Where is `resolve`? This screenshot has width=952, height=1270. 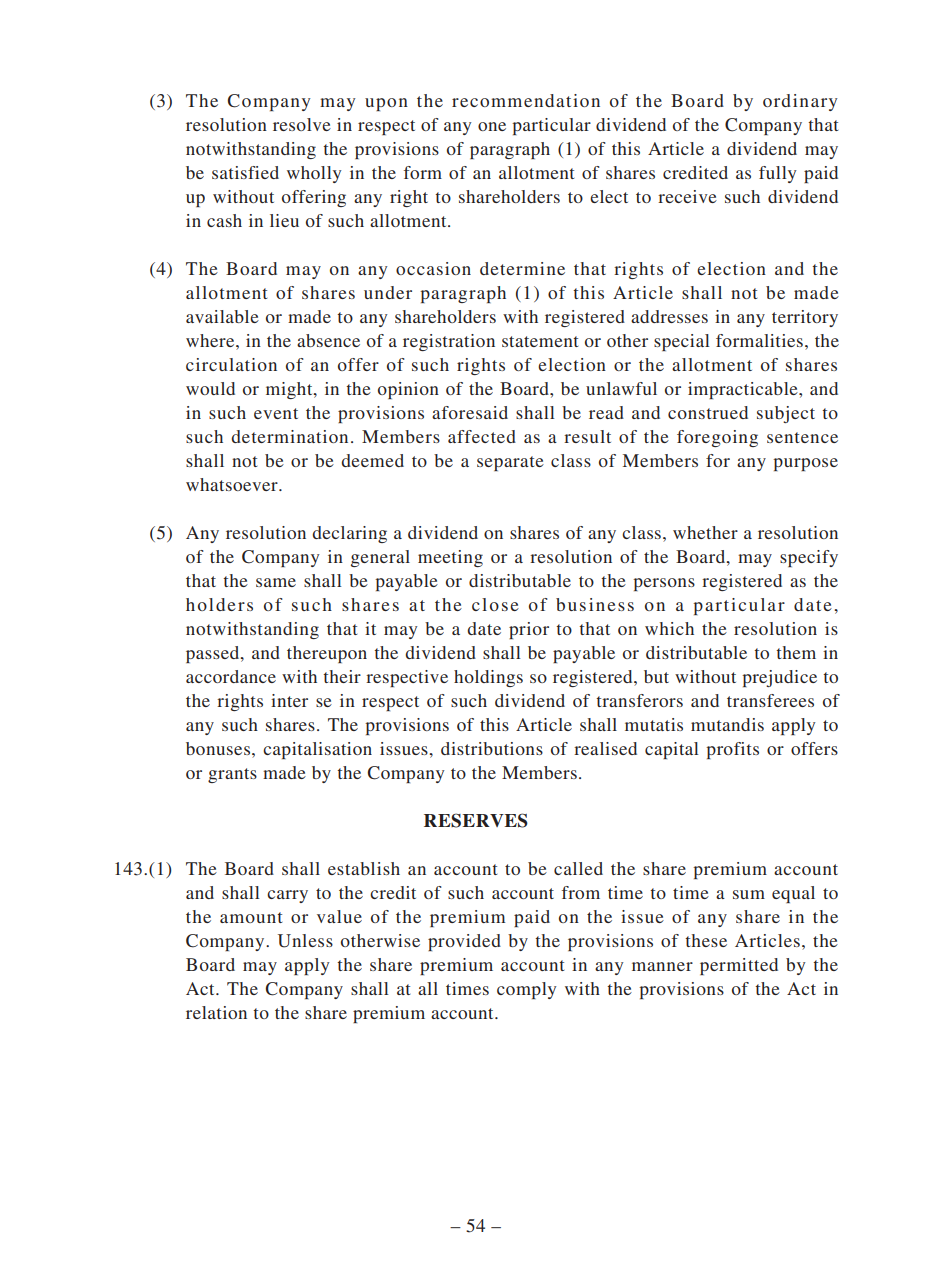
resolve is located at coordinates (302, 124).
